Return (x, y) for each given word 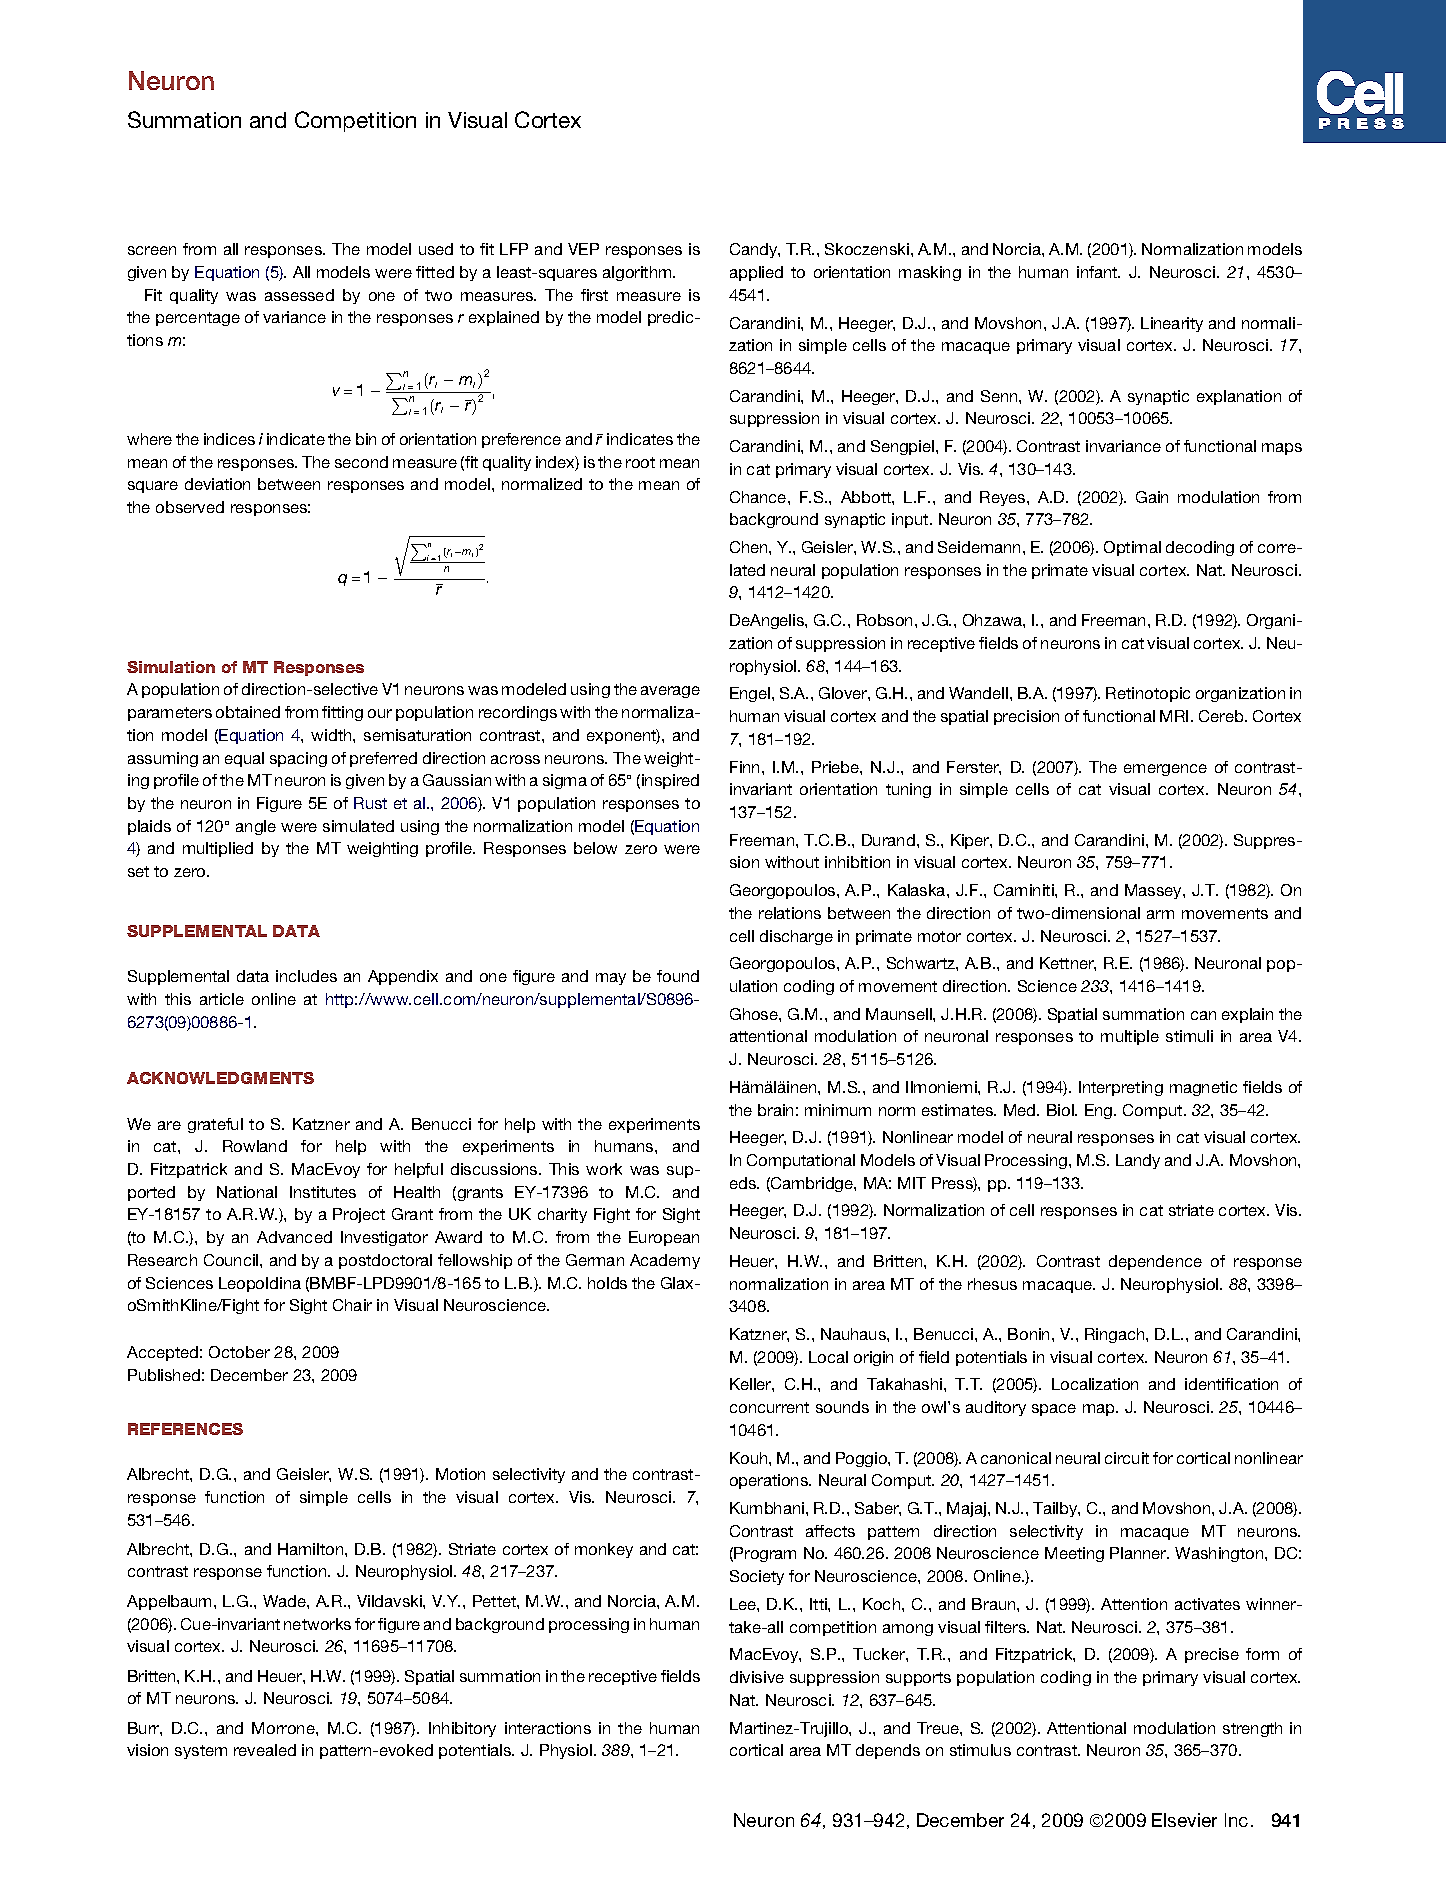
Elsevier (1184, 1820)
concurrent (769, 1407)
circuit (1127, 1458)
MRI (1174, 716)
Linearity (1172, 324)
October (239, 1352)
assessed (299, 295)
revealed (265, 1750)
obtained (248, 712)
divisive (757, 1677)
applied (756, 273)
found (678, 976)
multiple (1130, 1037)
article (222, 999)
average (670, 692)
